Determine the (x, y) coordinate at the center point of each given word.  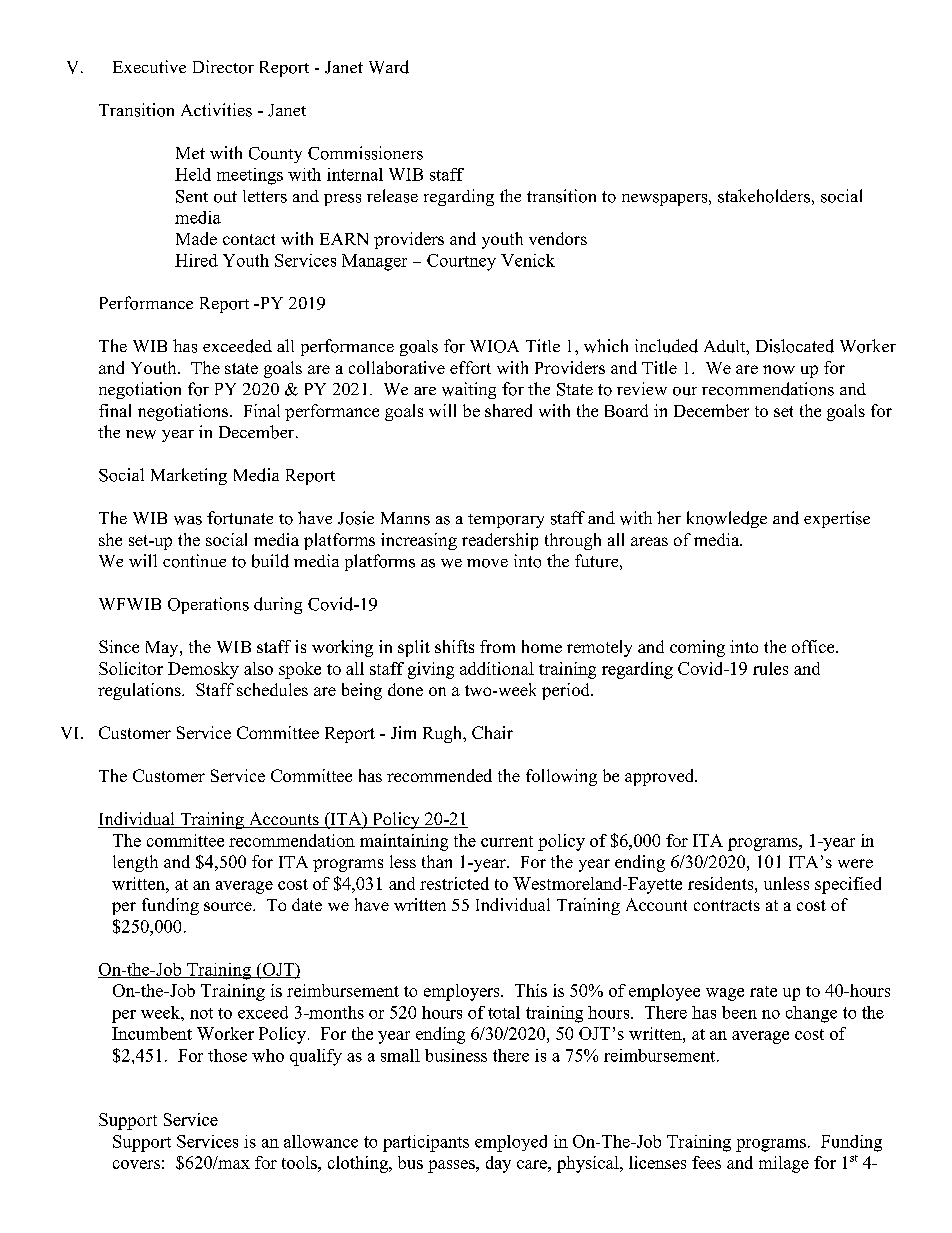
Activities (216, 110)
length (135, 863)
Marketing (189, 476)
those (227, 1055)
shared (508, 410)
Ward (389, 67)
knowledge (727, 519)
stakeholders (764, 196)
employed (511, 1143)
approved (661, 777)
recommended (439, 775)
